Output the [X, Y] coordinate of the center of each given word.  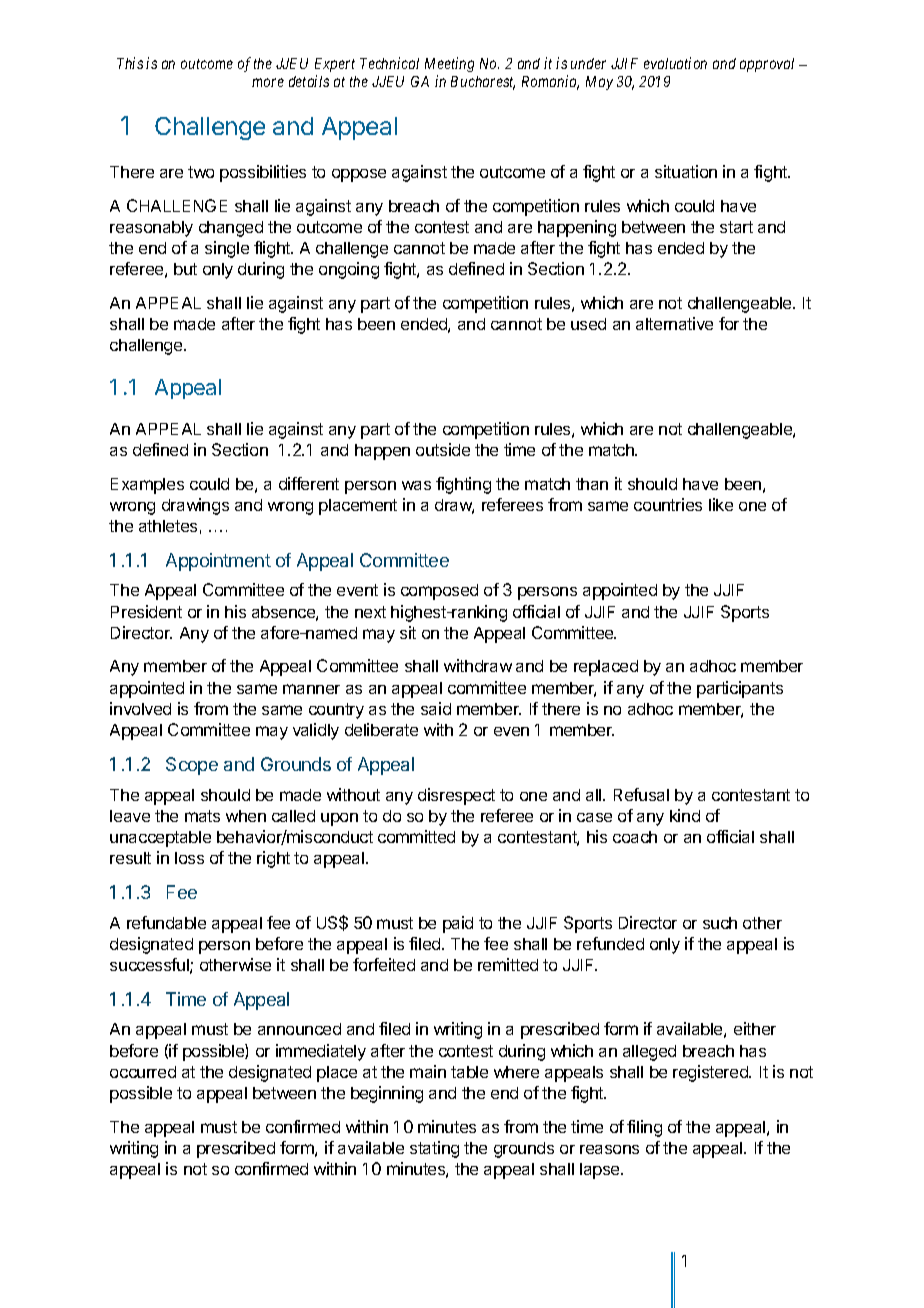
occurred [143, 1072]
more [268, 82]
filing [644, 1128]
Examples [147, 486]
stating [434, 1149]
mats [202, 816]
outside [443, 449]
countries [668, 504]
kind [685, 815]
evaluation [675, 63]
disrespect [456, 796]
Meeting [449, 64]
